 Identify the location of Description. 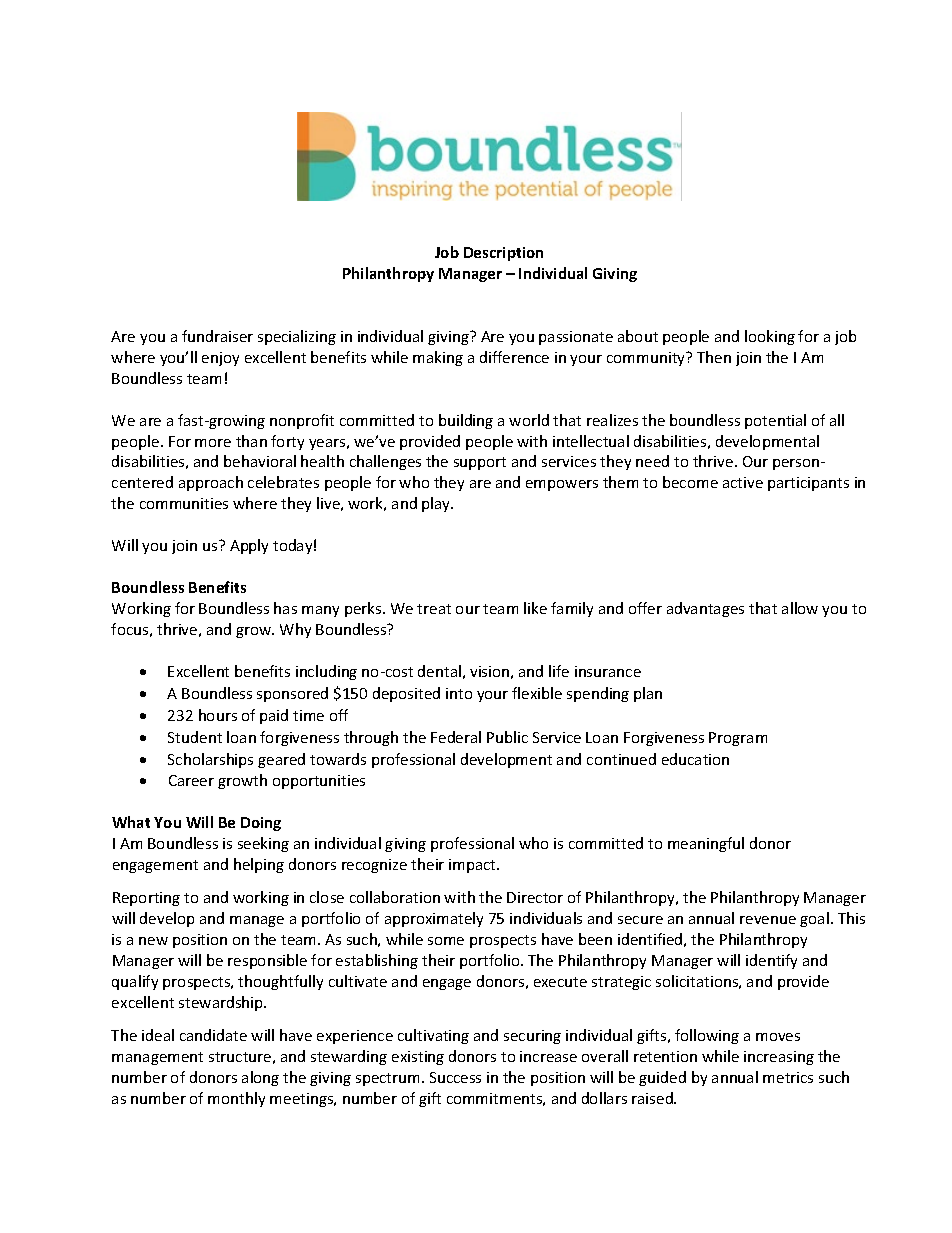
(503, 254).
